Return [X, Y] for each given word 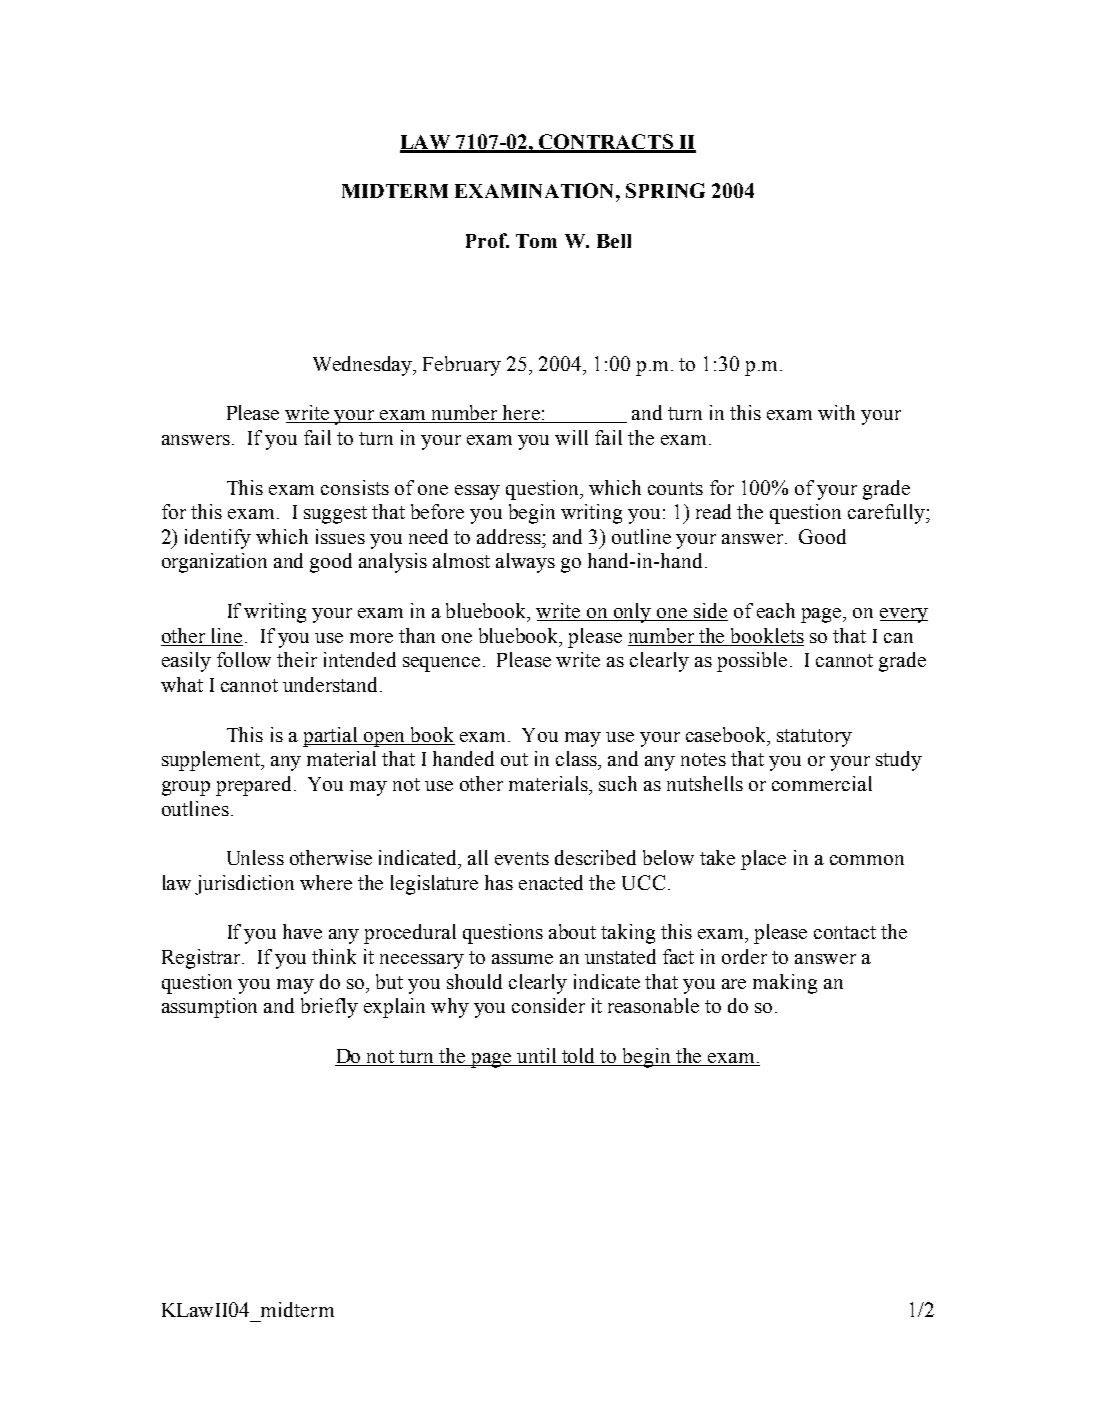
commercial [822, 783]
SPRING [665, 190]
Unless [255, 857]
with [836, 412]
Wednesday [364, 366]
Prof [487, 240]
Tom [536, 241]
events [522, 858]
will [571, 437]
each [776, 610]
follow [244, 659]
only [633, 613]
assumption [209, 1008]
